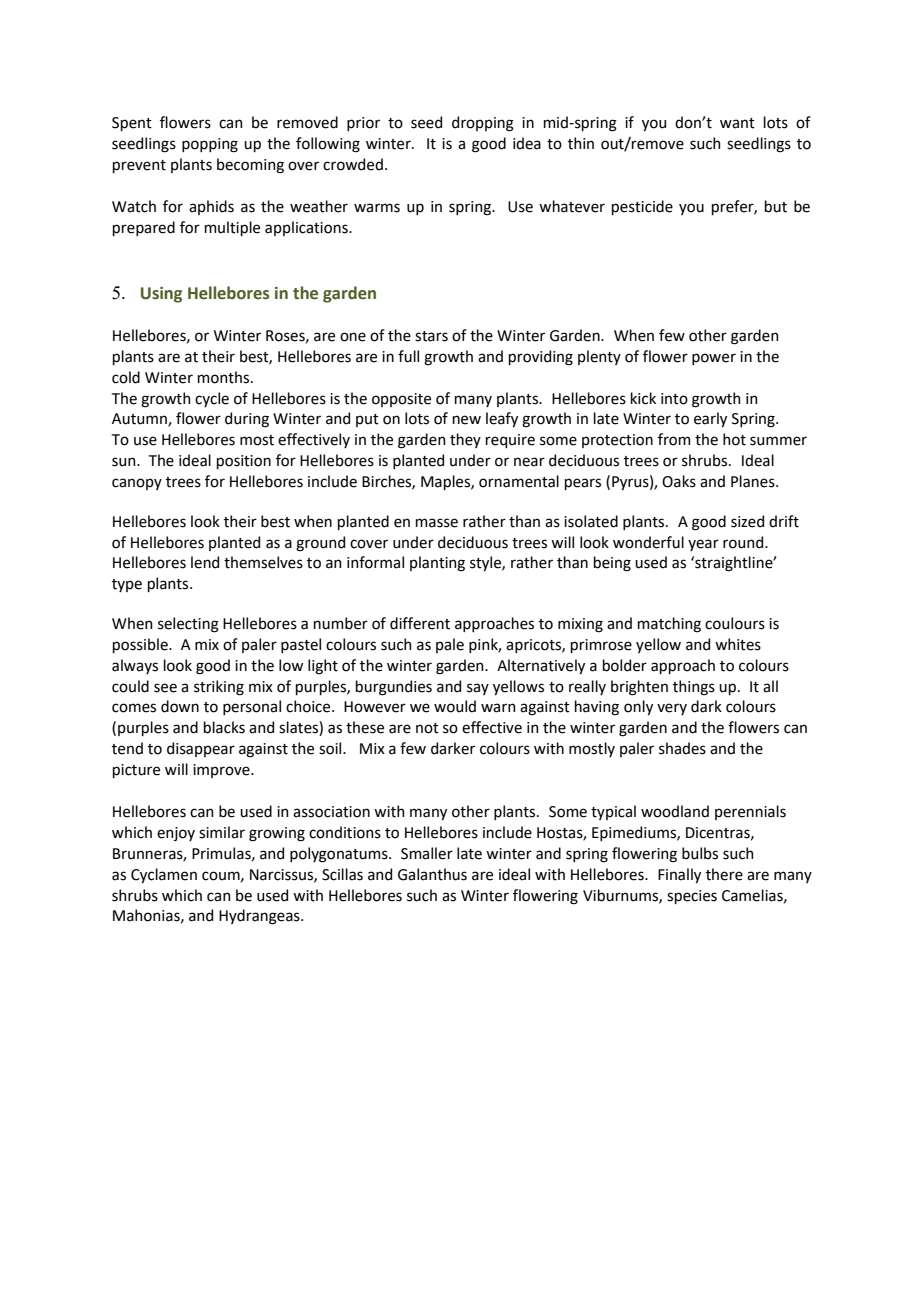 This screenshot has width=924, height=1308. I want to click on popping, so click(210, 145).
